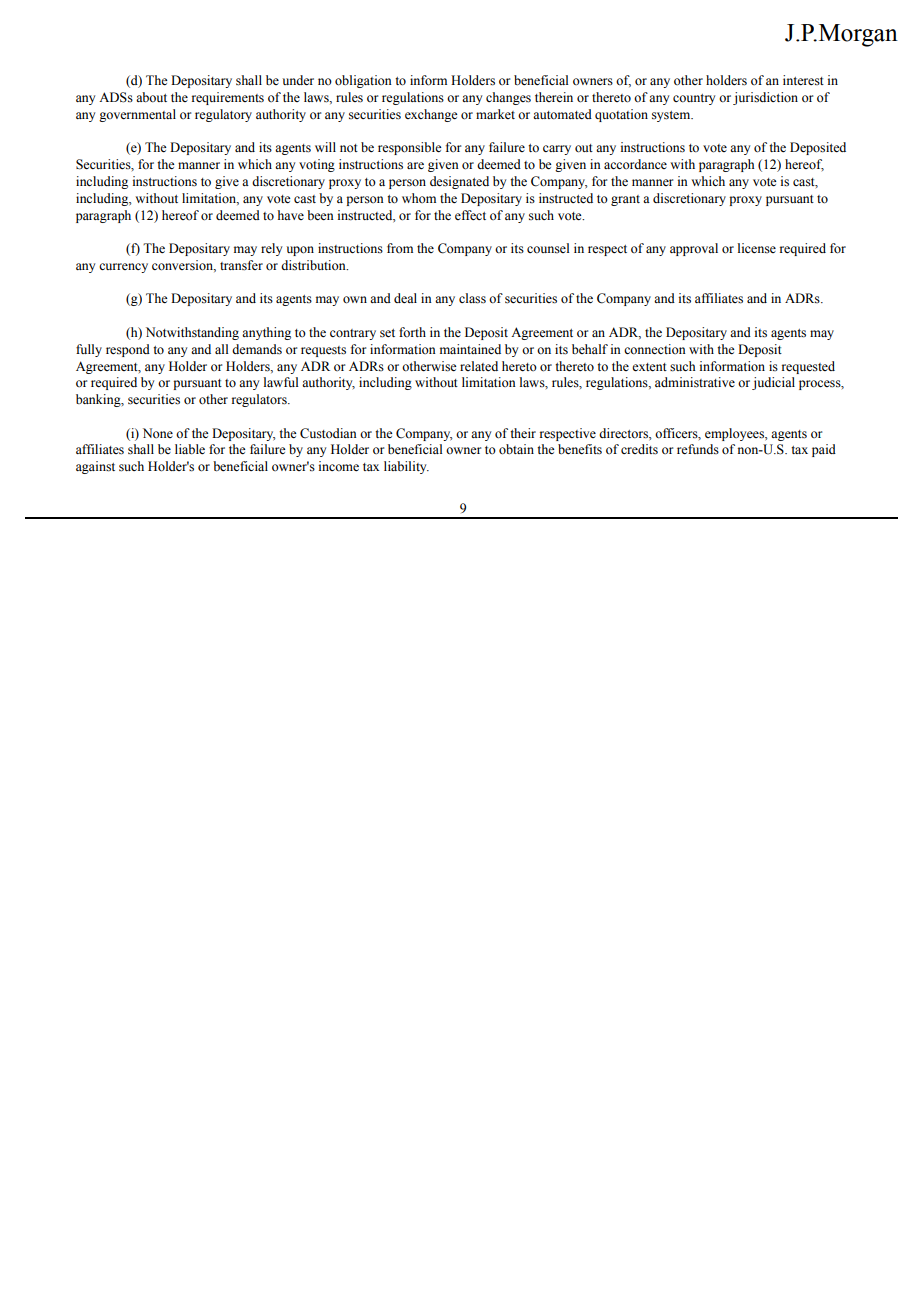 The width and height of the screenshot is (924, 1308). What do you see at coordinates (412, 332) in the screenshot?
I see `forth` at bounding box center [412, 332].
